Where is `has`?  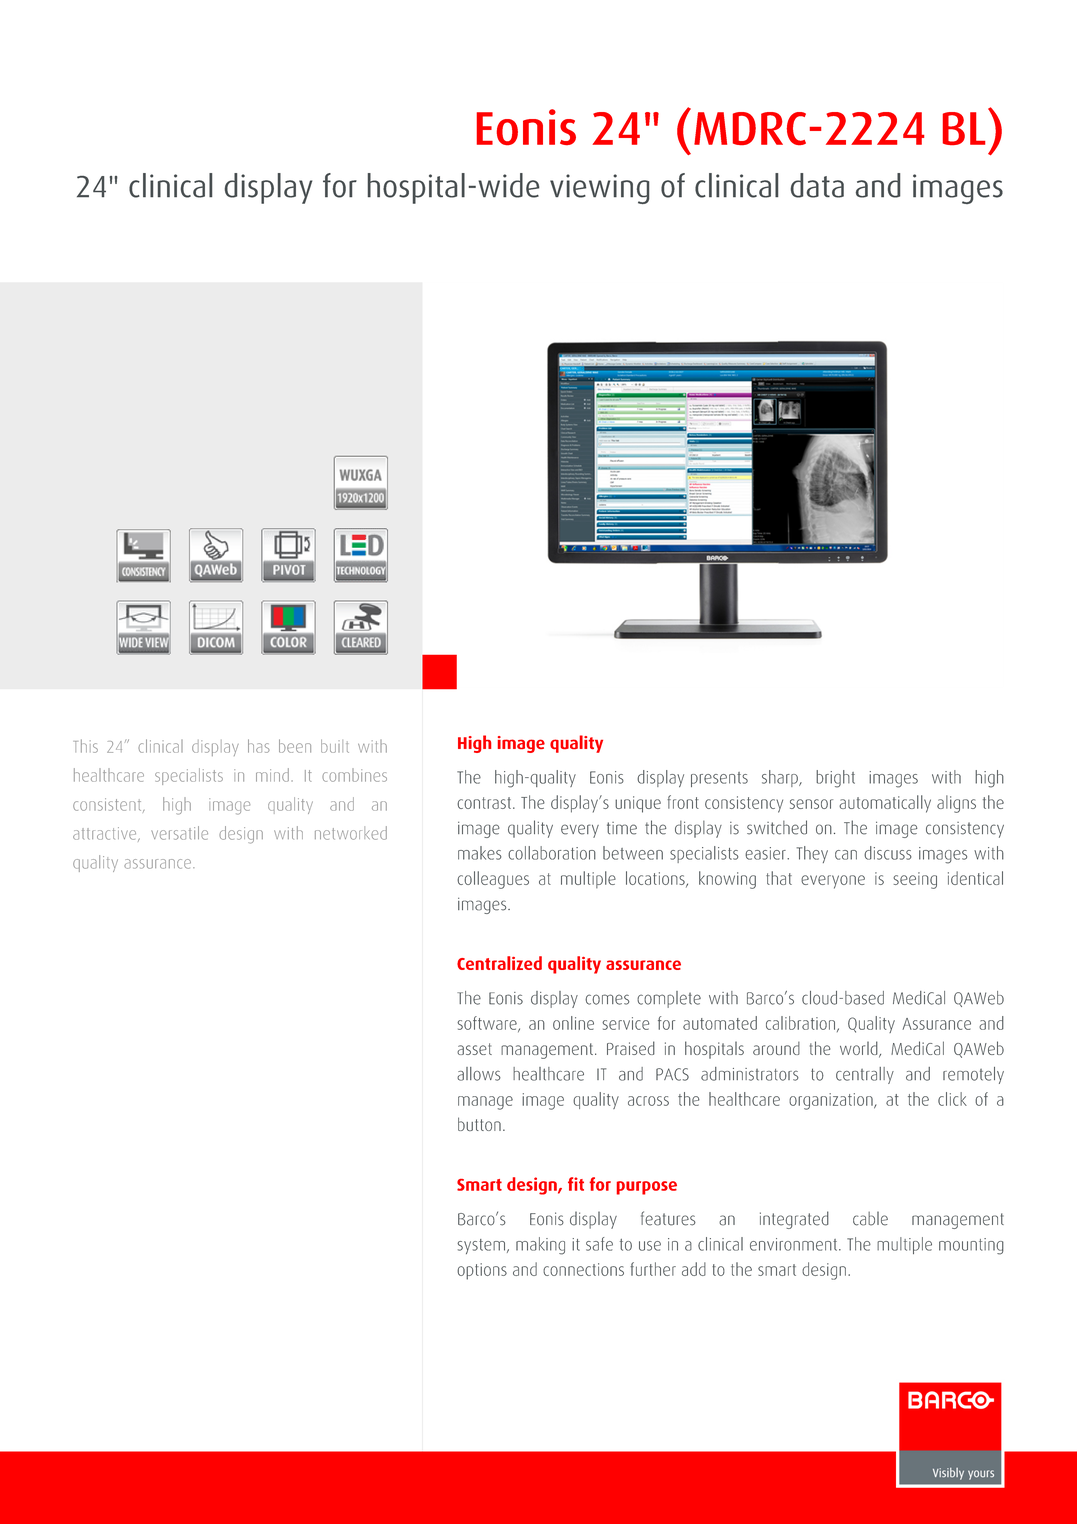
has is located at coordinates (259, 746).
